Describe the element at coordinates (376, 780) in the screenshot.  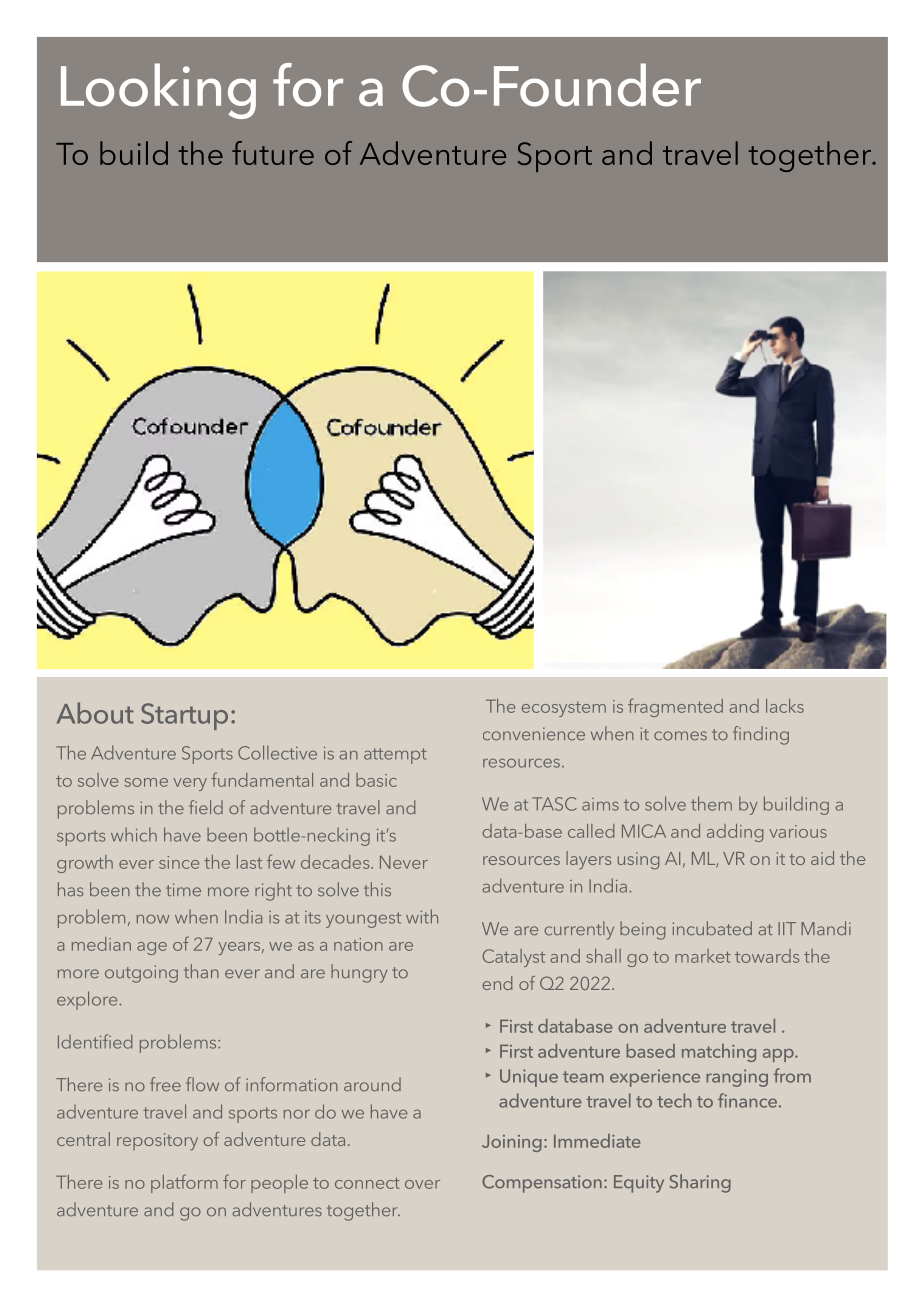
I see `basic` at that location.
